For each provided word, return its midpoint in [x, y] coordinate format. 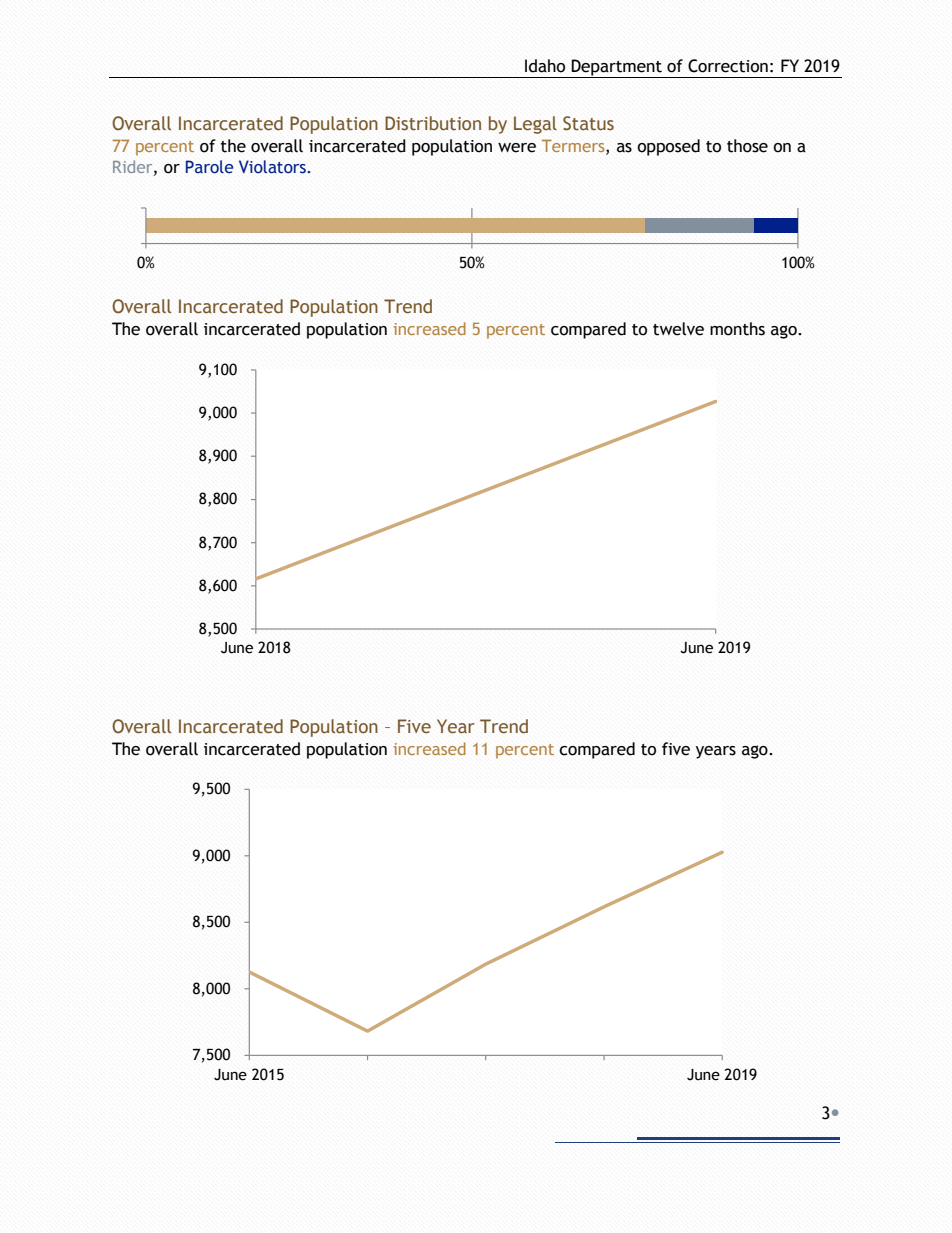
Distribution [433, 123]
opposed [668, 147]
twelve [678, 329]
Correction [728, 66]
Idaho [545, 66]
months [737, 329]
